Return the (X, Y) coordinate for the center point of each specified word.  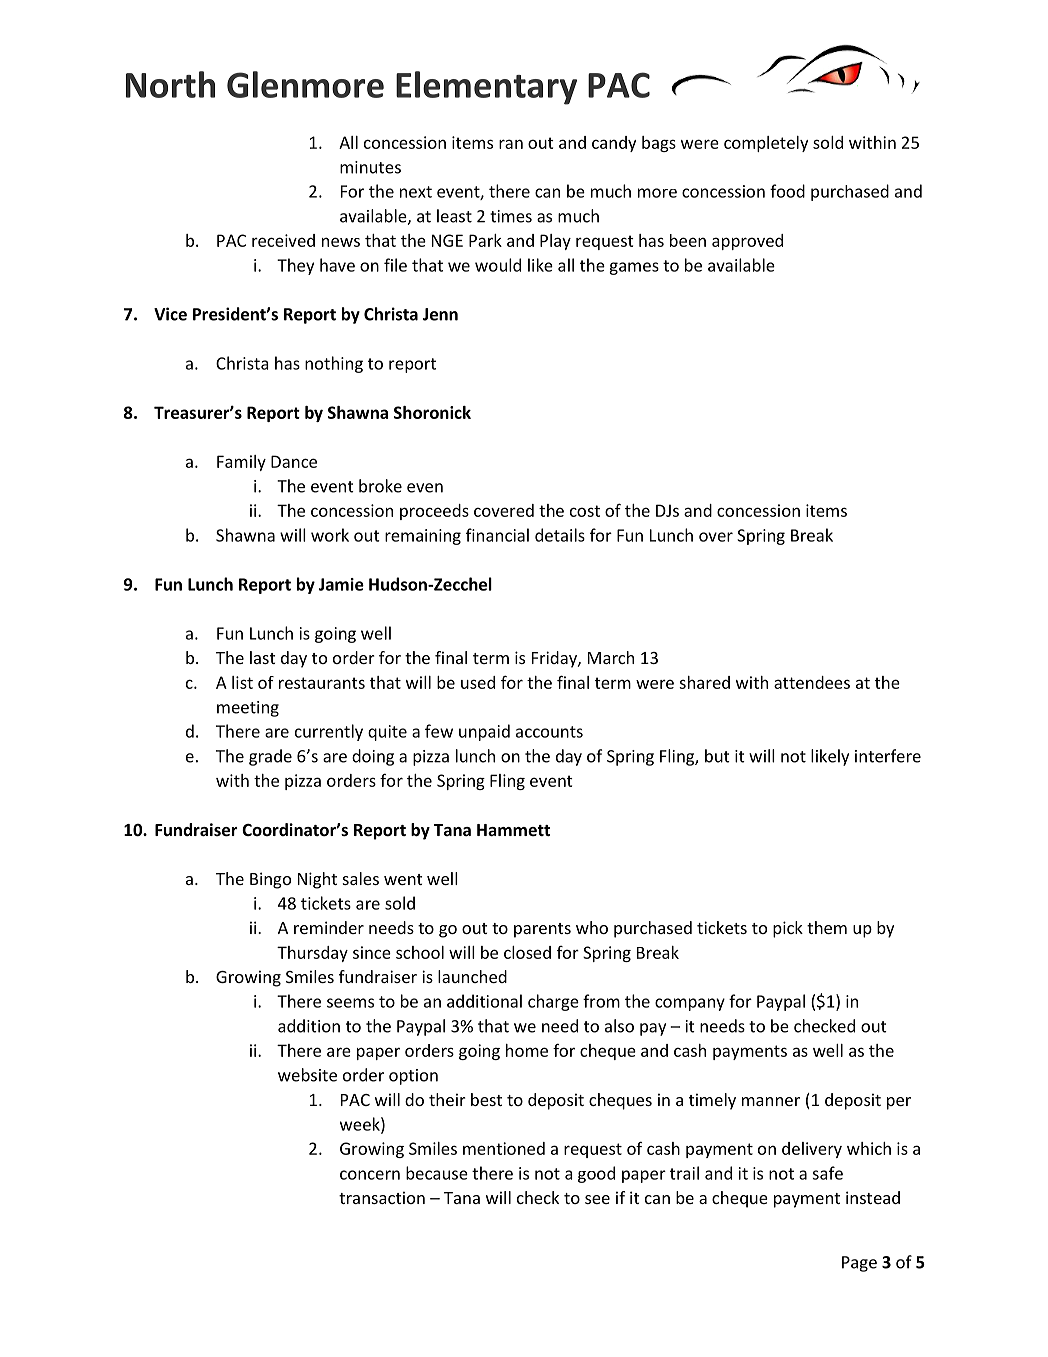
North (170, 84)
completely (766, 144)
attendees (812, 682)
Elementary (486, 88)
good (596, 1174)
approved (747, 242)
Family (241, 463)
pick (788, 929)
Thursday (312, 954)
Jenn (440, 314)
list (242, 682)
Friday (555, 659)
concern (370, 1175)
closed (527, 952)
